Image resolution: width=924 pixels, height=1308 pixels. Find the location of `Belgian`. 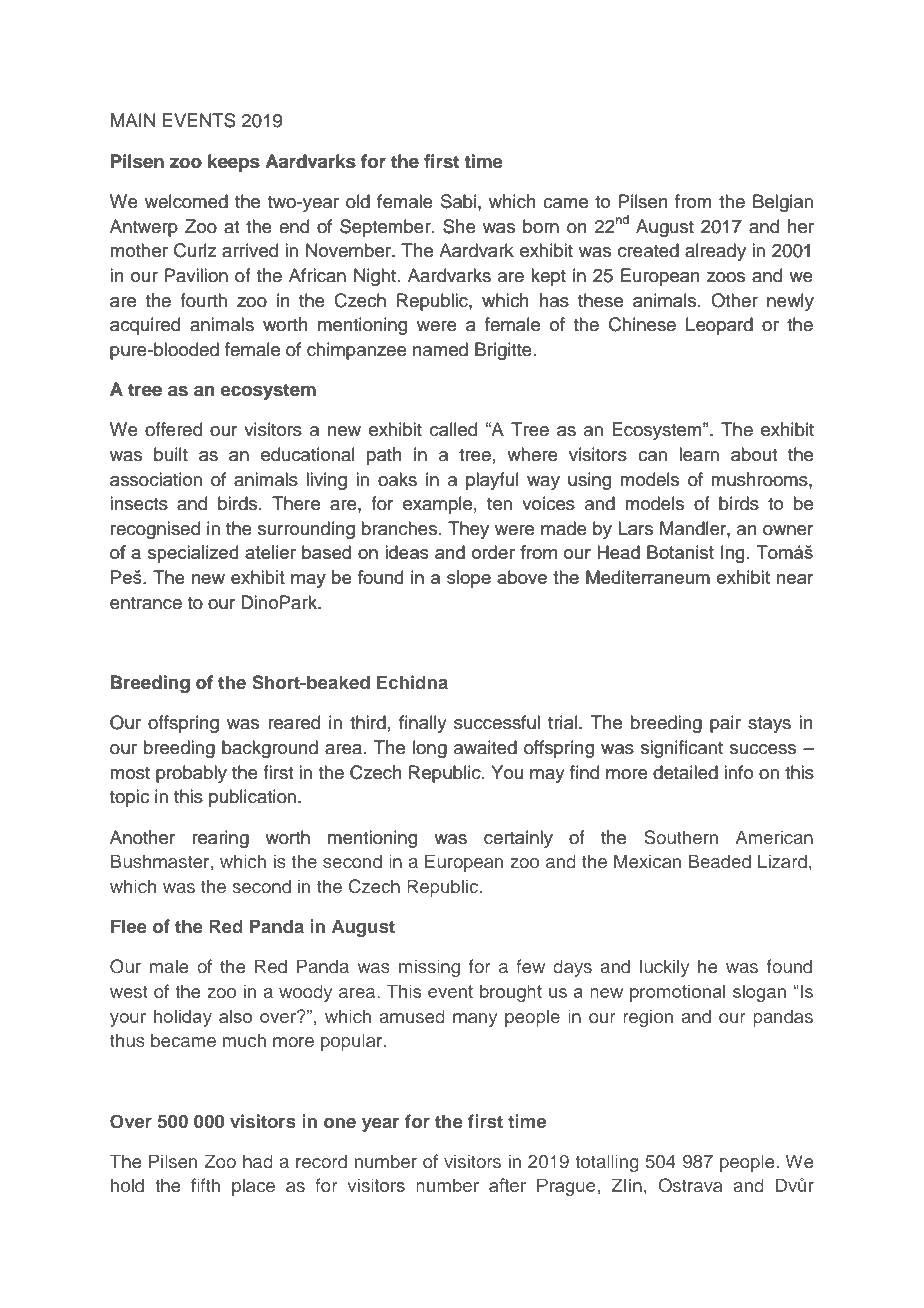

Belgian is located at coordinates (783, 203).
